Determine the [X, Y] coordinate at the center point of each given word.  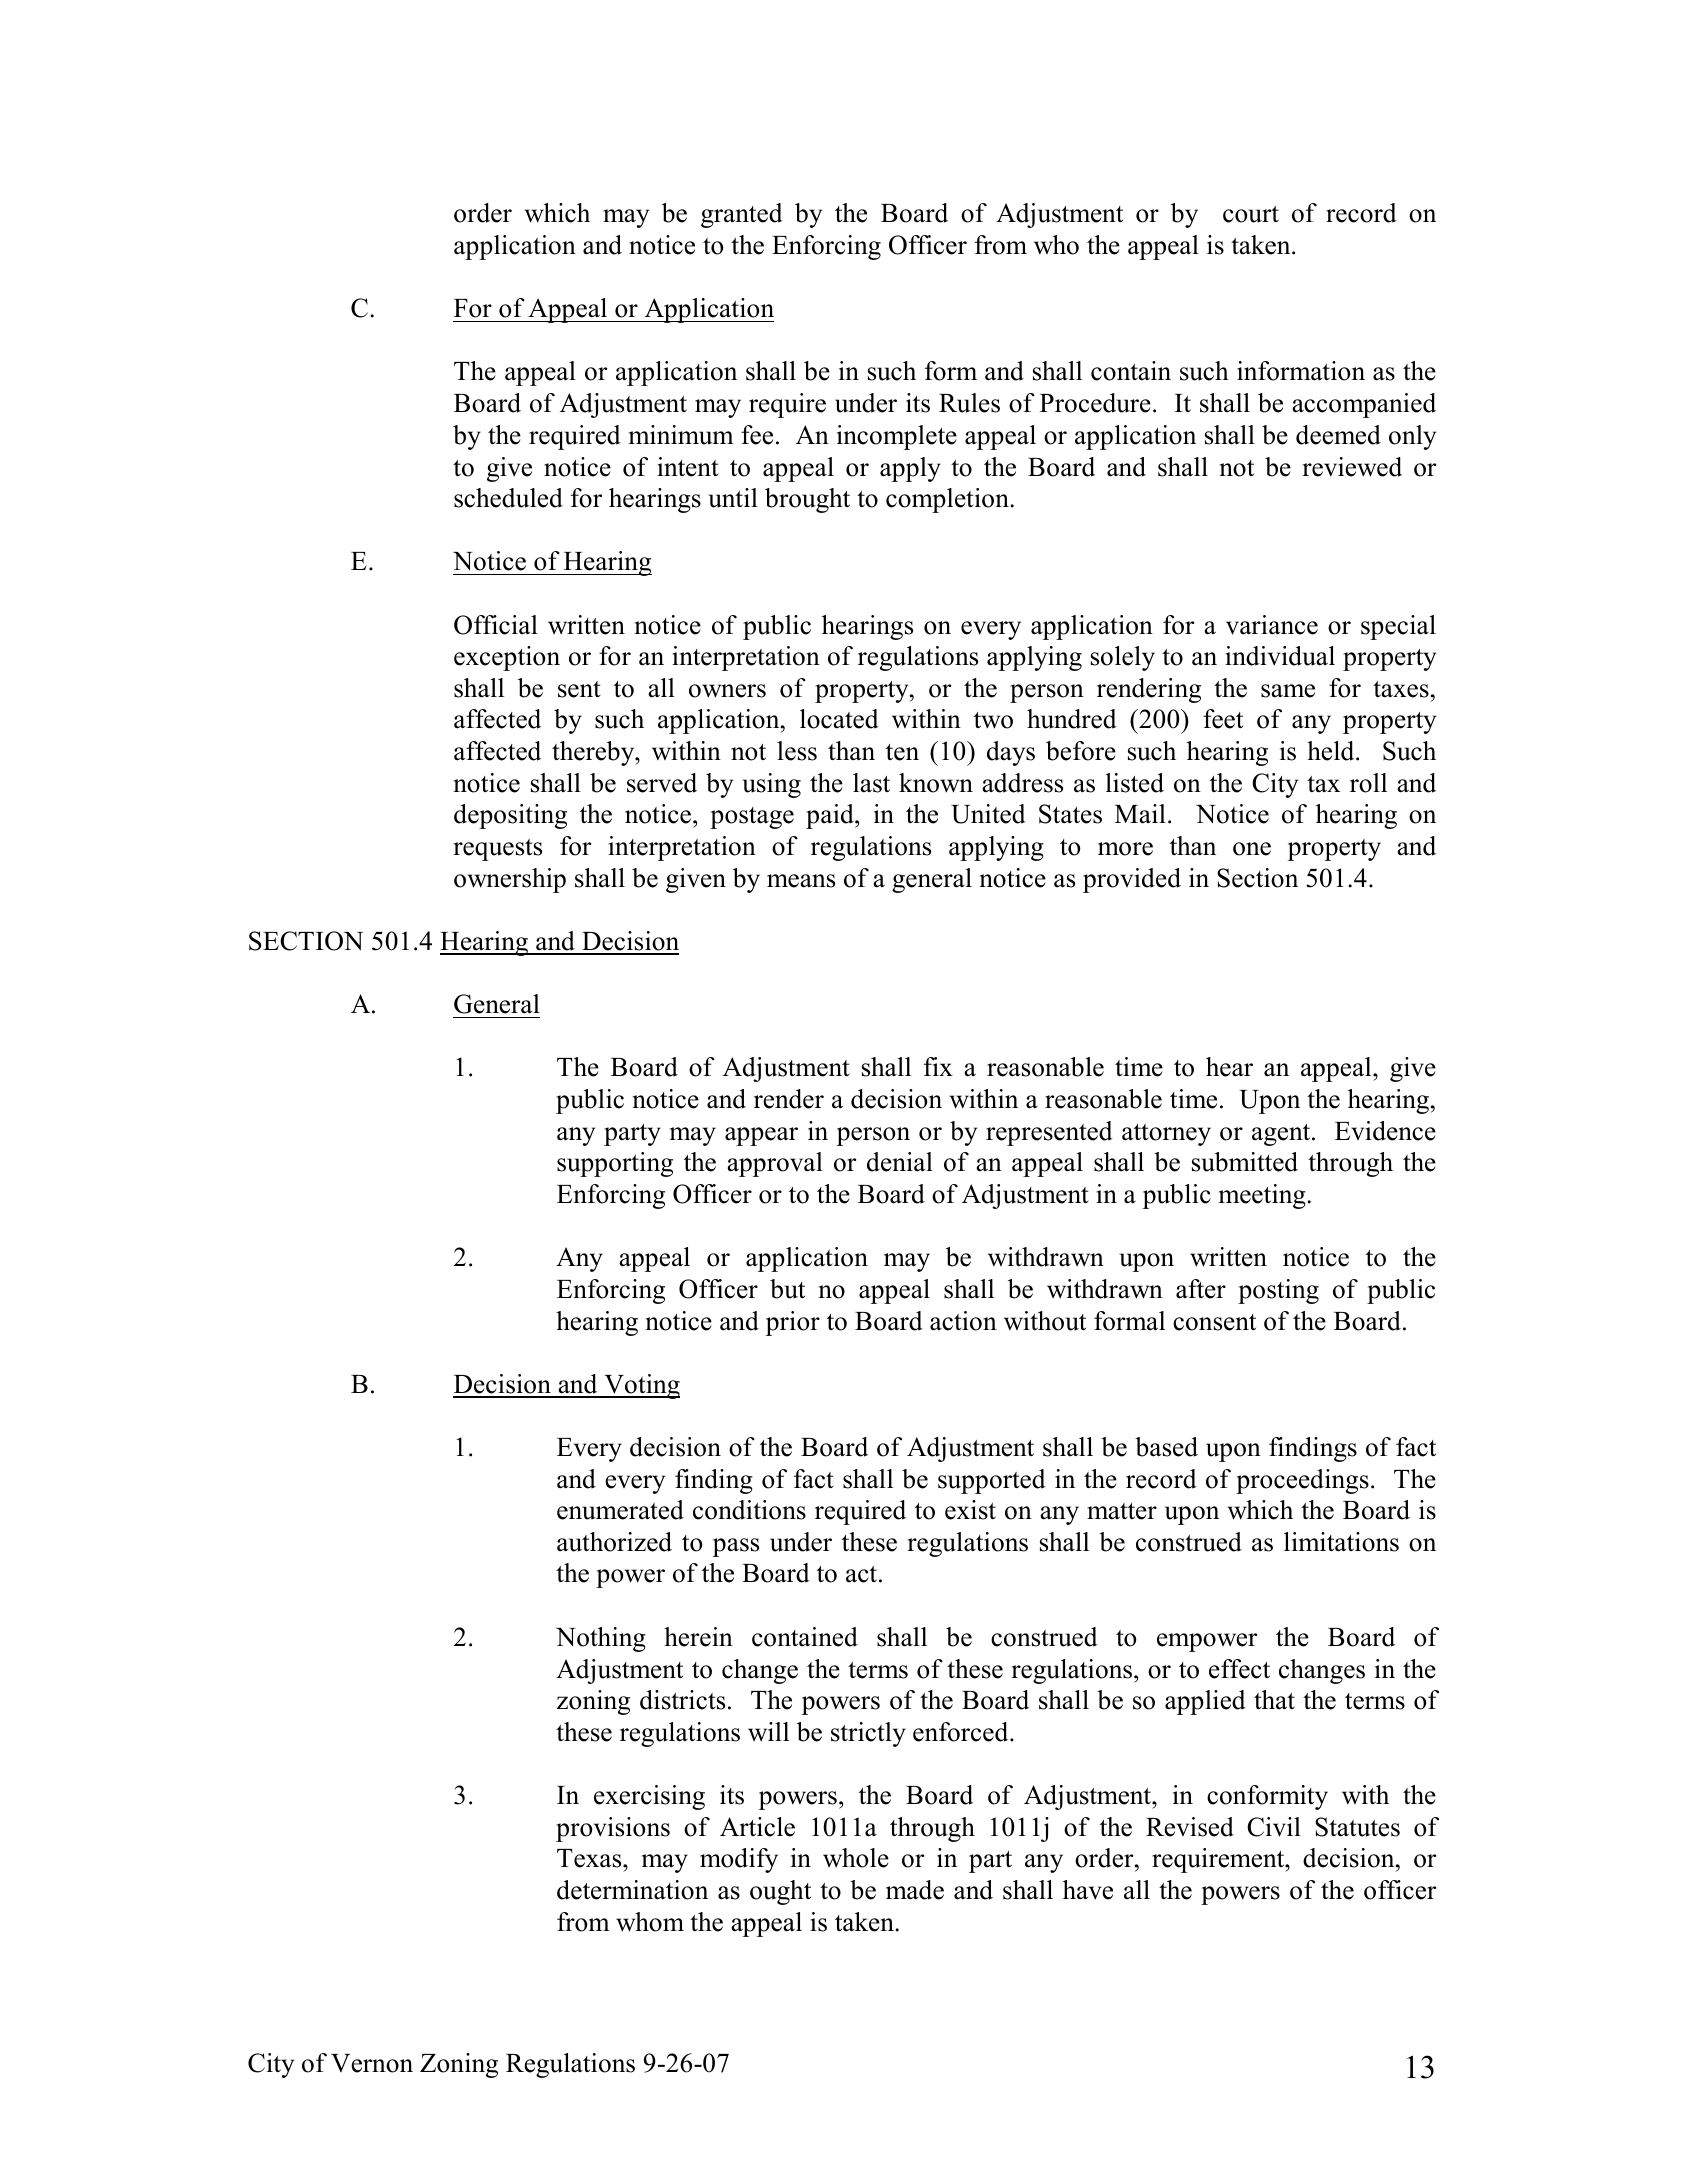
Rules [969, 403]
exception [507, 658]
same [1288, 691]
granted [742, 215]
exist [970, 1510]
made [915, 1890]
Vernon [372, 2063]
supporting [615, 1164]
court [1251, 214]
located [839, 719]
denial [900, 1162]
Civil [1274, 1827]
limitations [1341, 1542]
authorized [614, 1542]
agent [1282, 1135]
